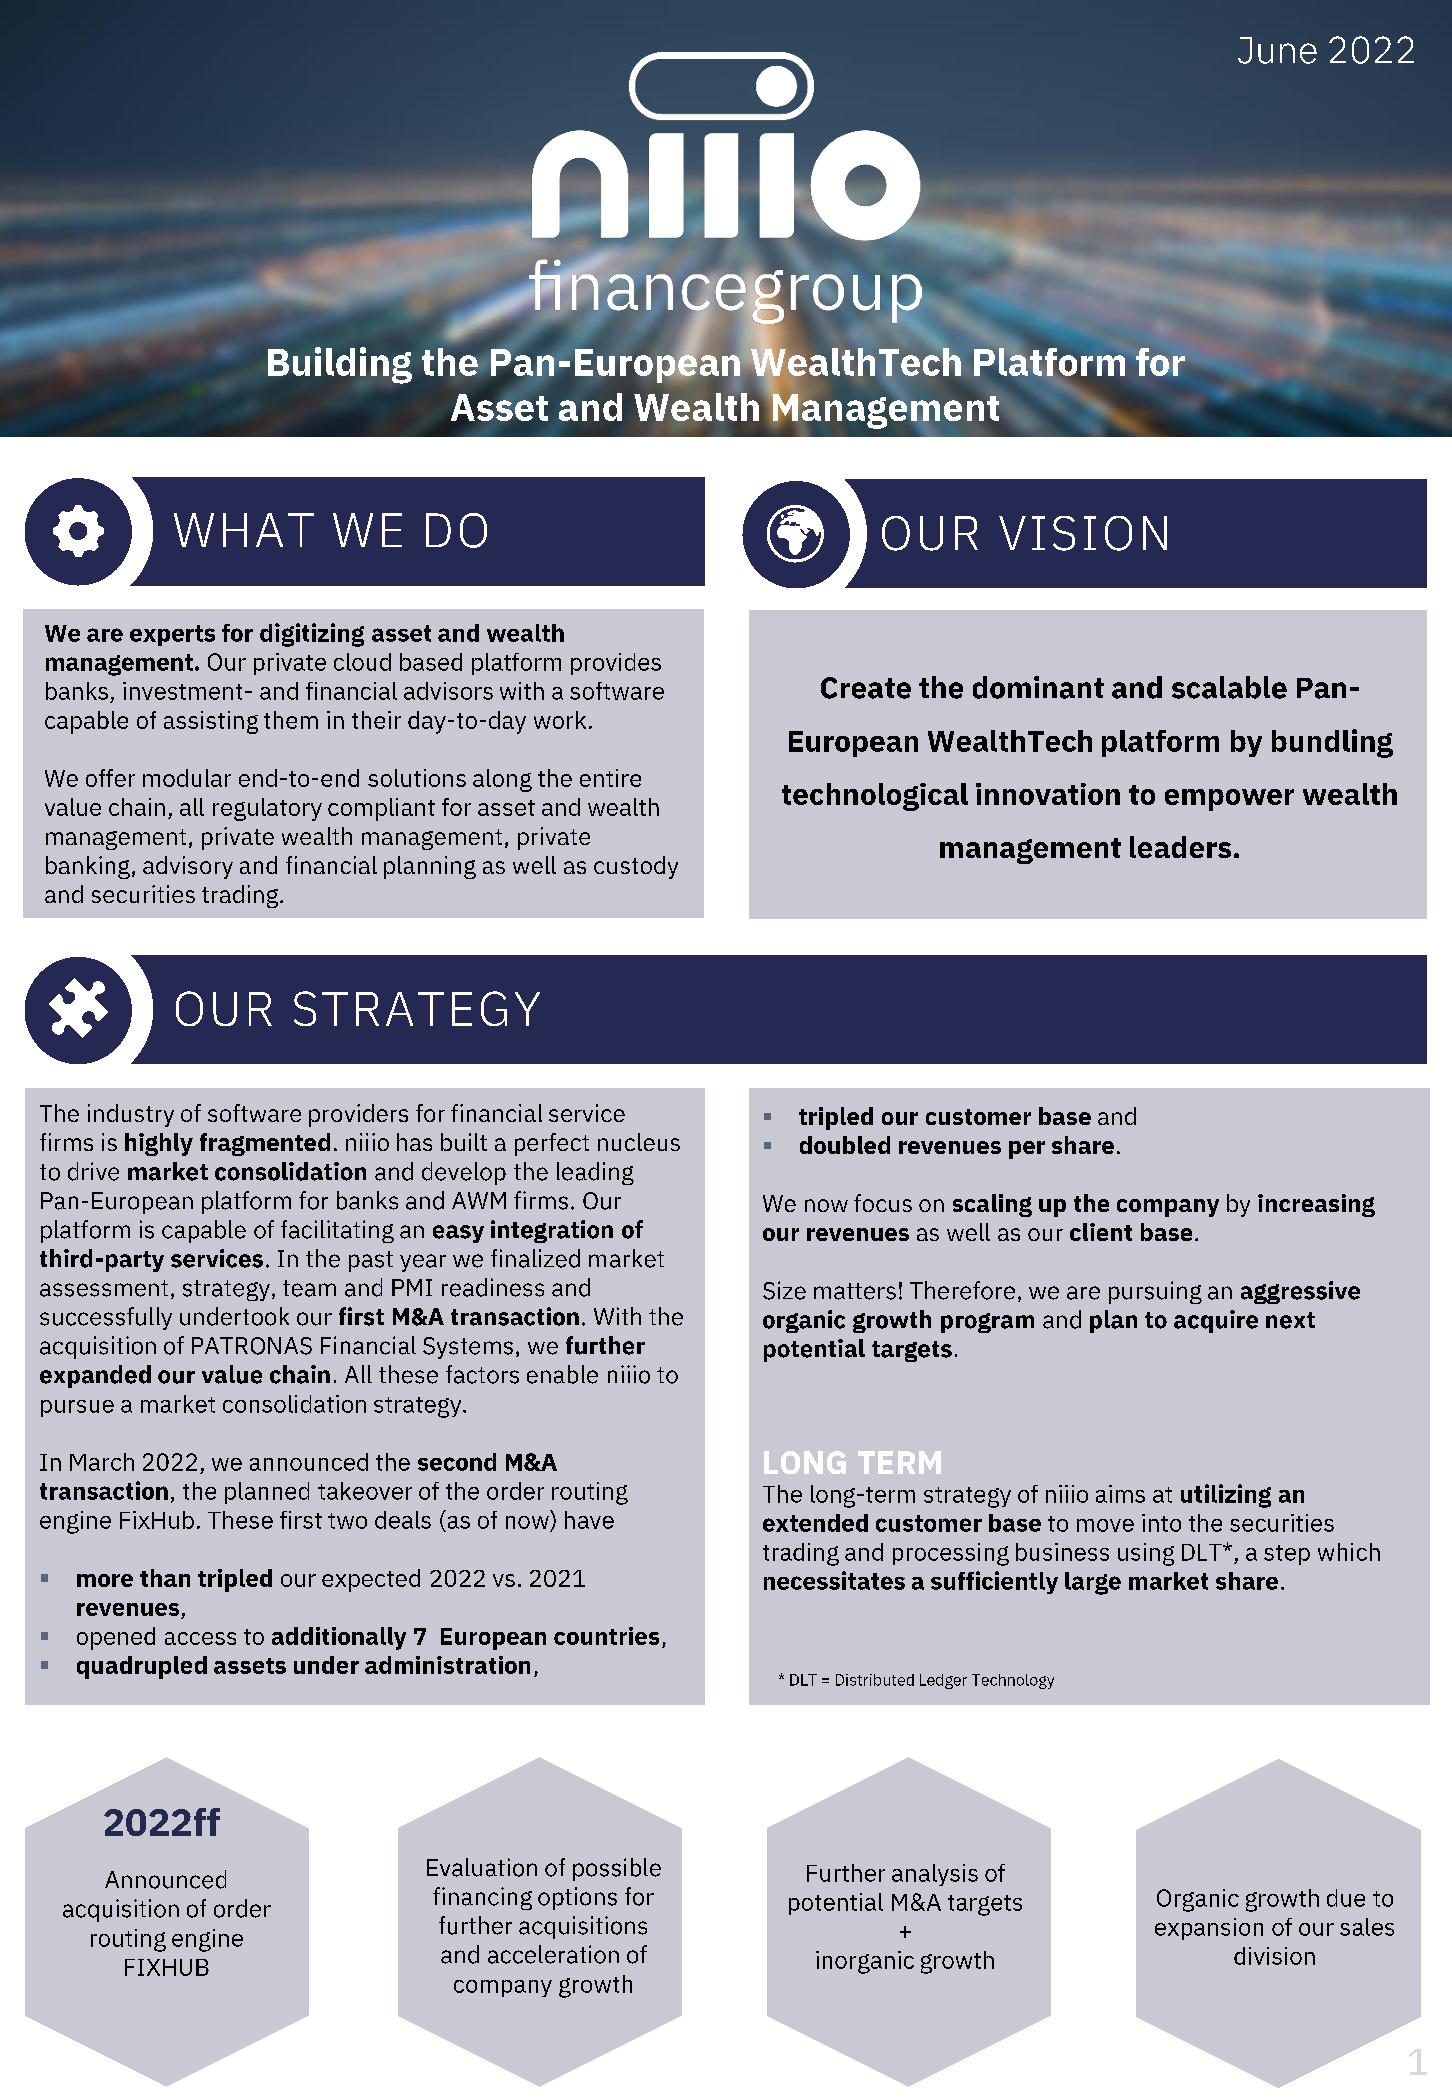  Describe the element at coordinates (1277, 50) in the page. I see `June` at that location.
